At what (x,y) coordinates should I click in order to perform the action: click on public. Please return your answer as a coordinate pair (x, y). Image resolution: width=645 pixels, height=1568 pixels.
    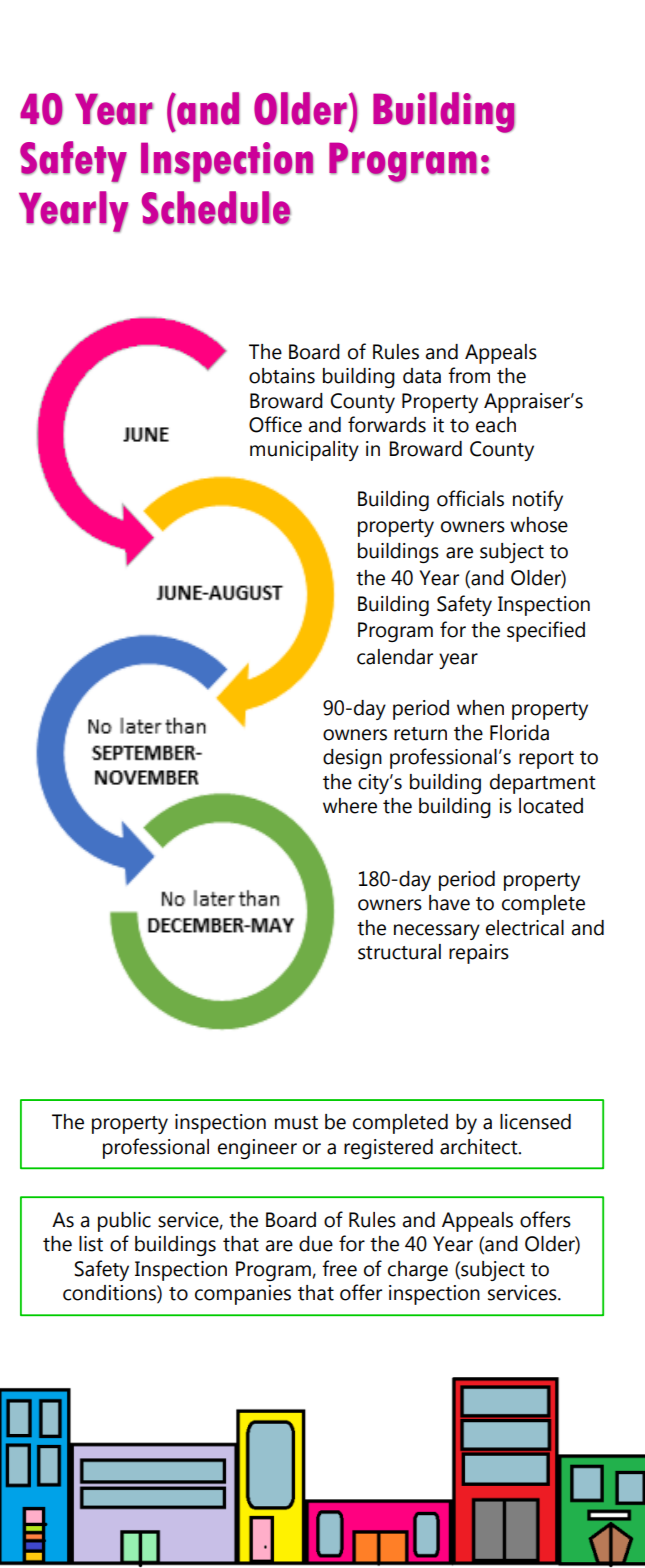
    Looking at the image, I should click on (124, 1222).
